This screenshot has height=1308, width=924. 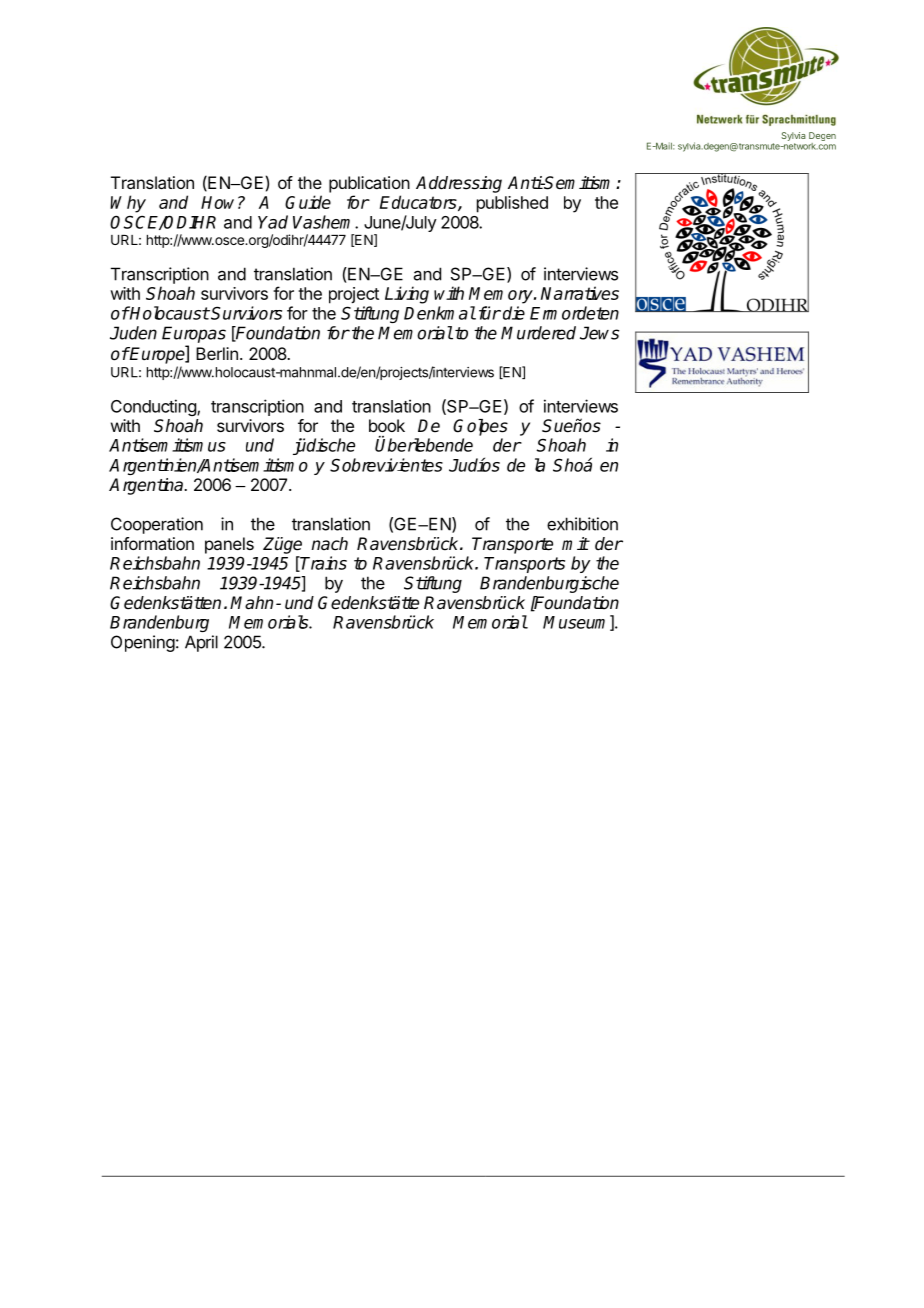 I want to click on nach, so click(x=329, y=544).
